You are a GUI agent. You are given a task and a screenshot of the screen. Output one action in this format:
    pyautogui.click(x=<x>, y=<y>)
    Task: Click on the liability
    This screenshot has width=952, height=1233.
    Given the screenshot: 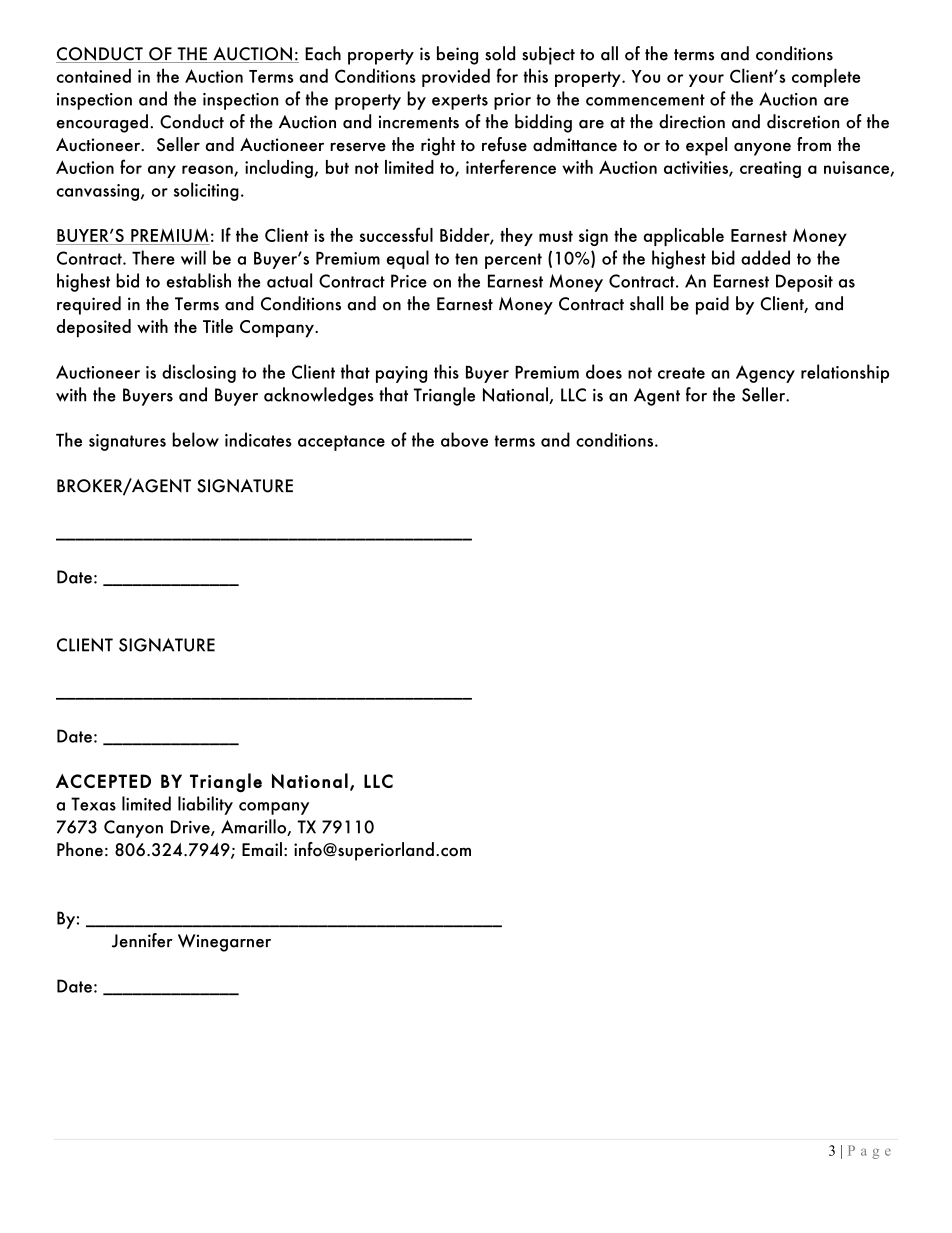 What is the action you would take?
    pyautogui.click(x=205, y=805)
